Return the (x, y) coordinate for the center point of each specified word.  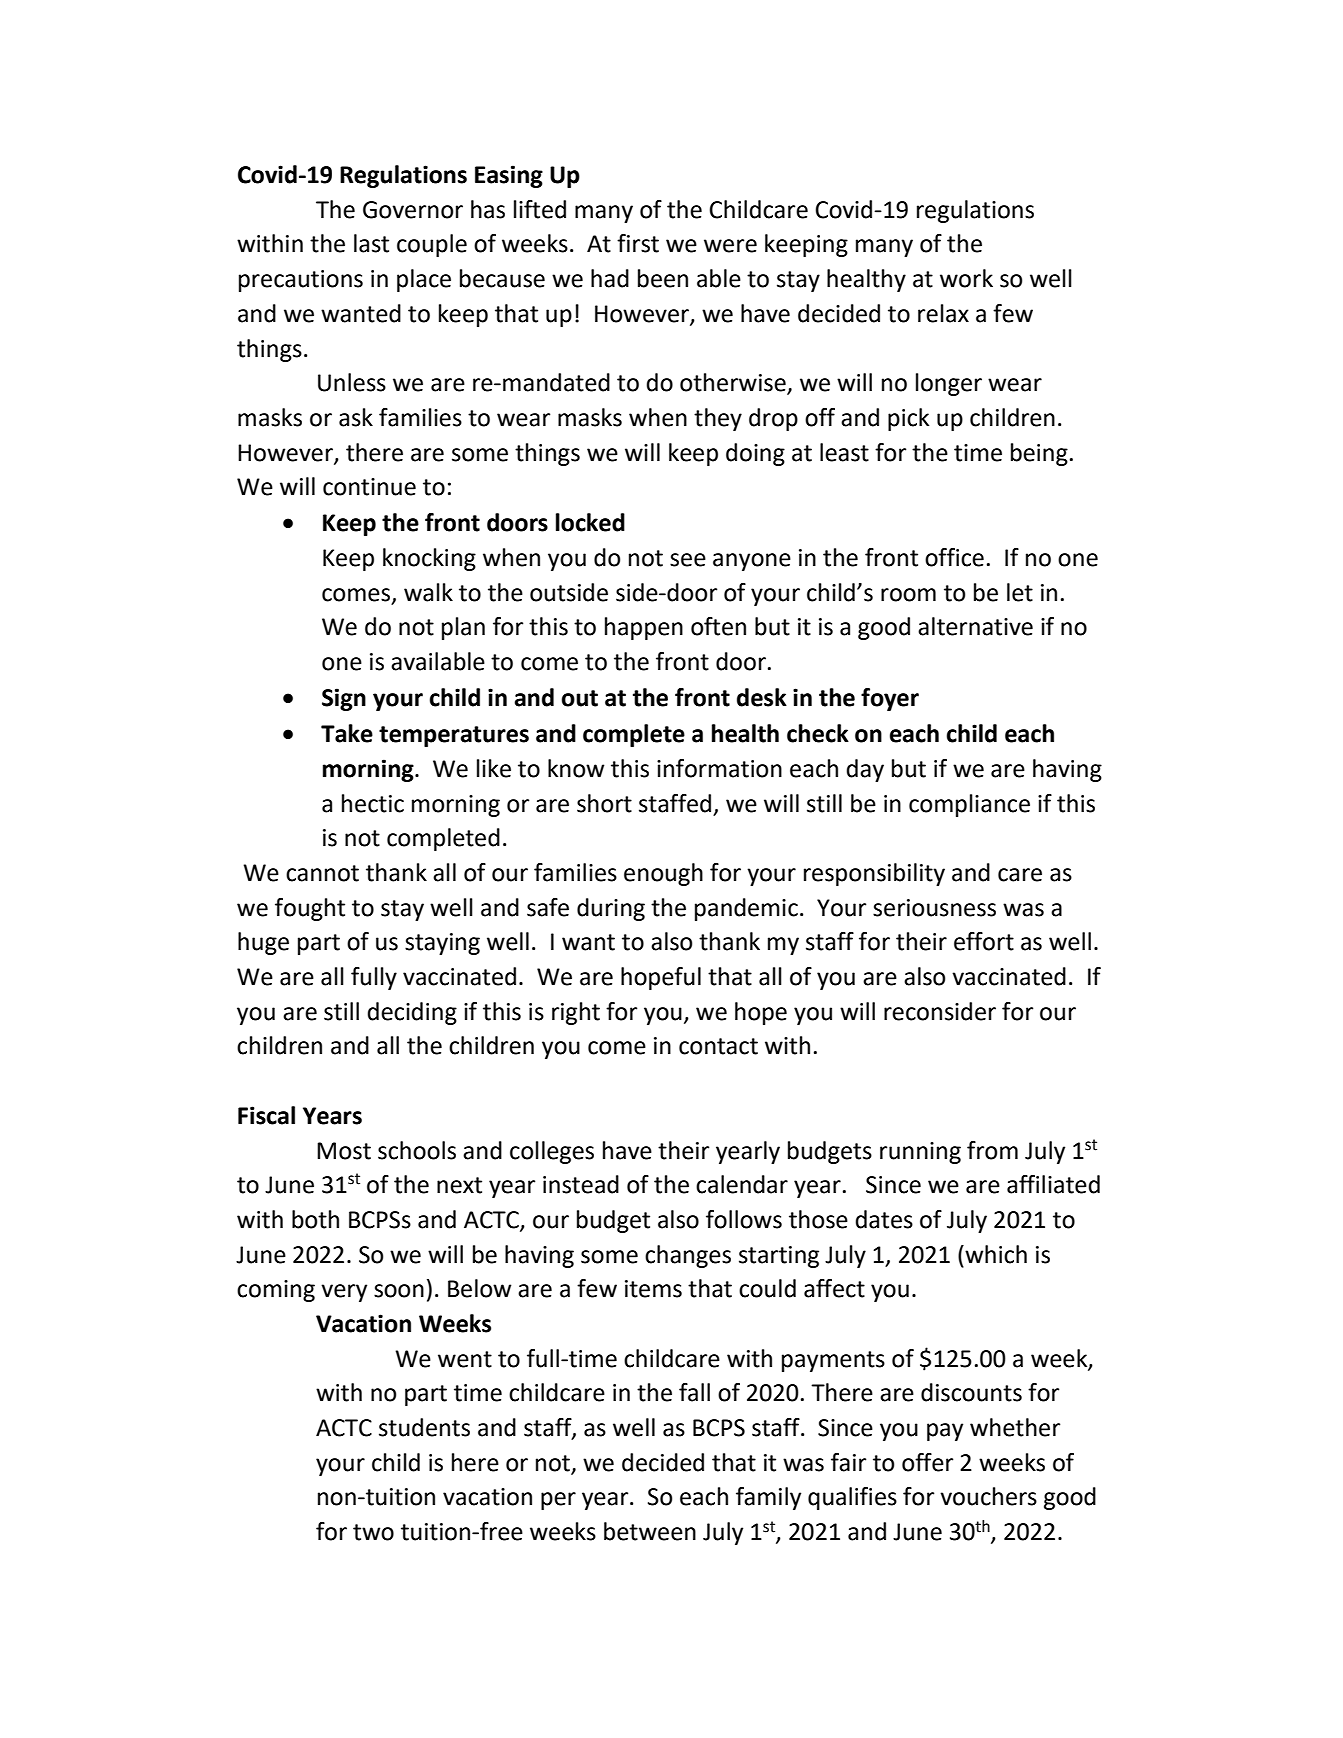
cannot (322, 873)
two (373, 1532)
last (371, 243)
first (638, 243)
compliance (969, 805)
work (966, 278)
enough (663, 874)
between (650, 1531)
